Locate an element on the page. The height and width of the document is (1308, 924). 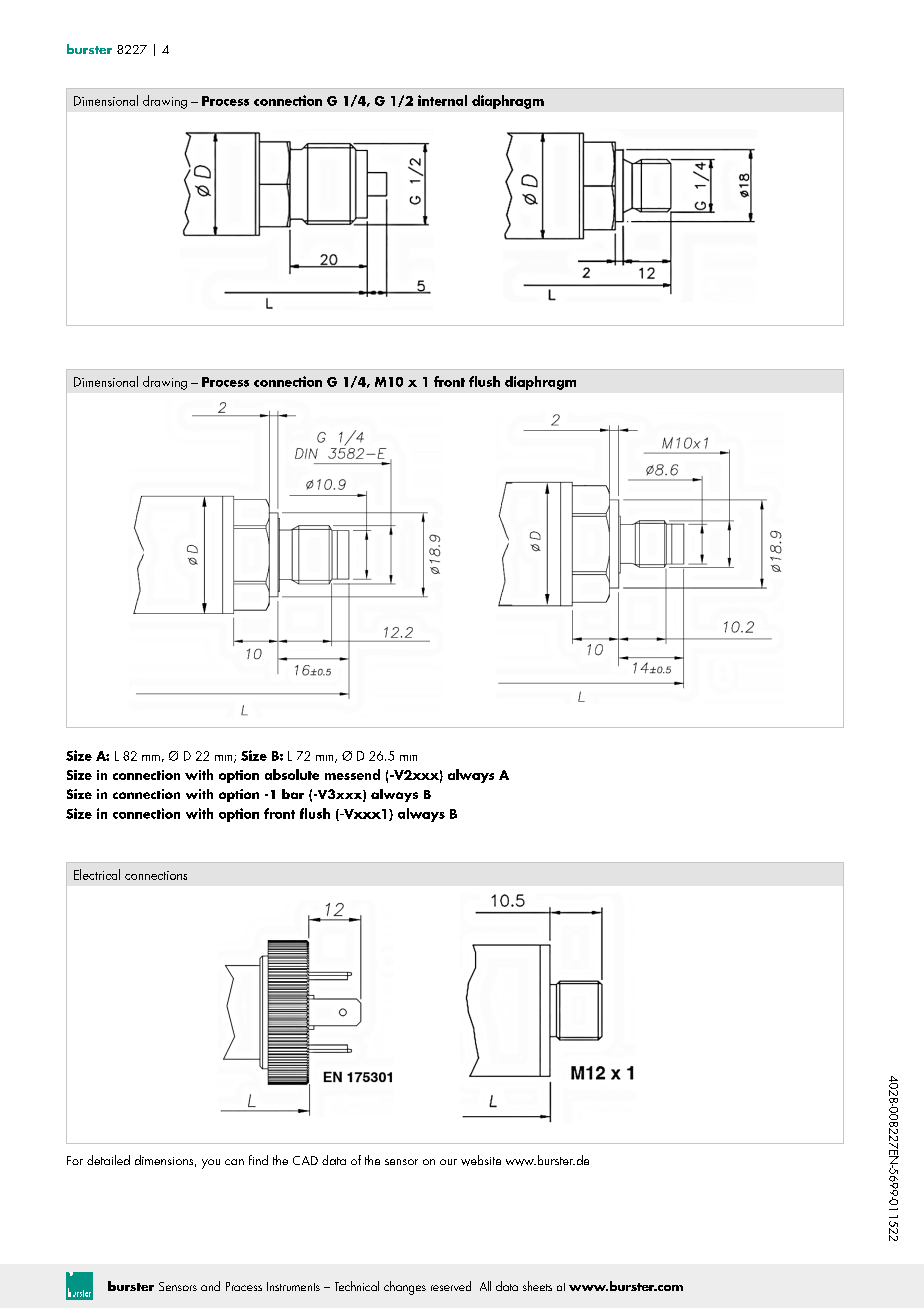
and is located at coordinates (210, 1286).
